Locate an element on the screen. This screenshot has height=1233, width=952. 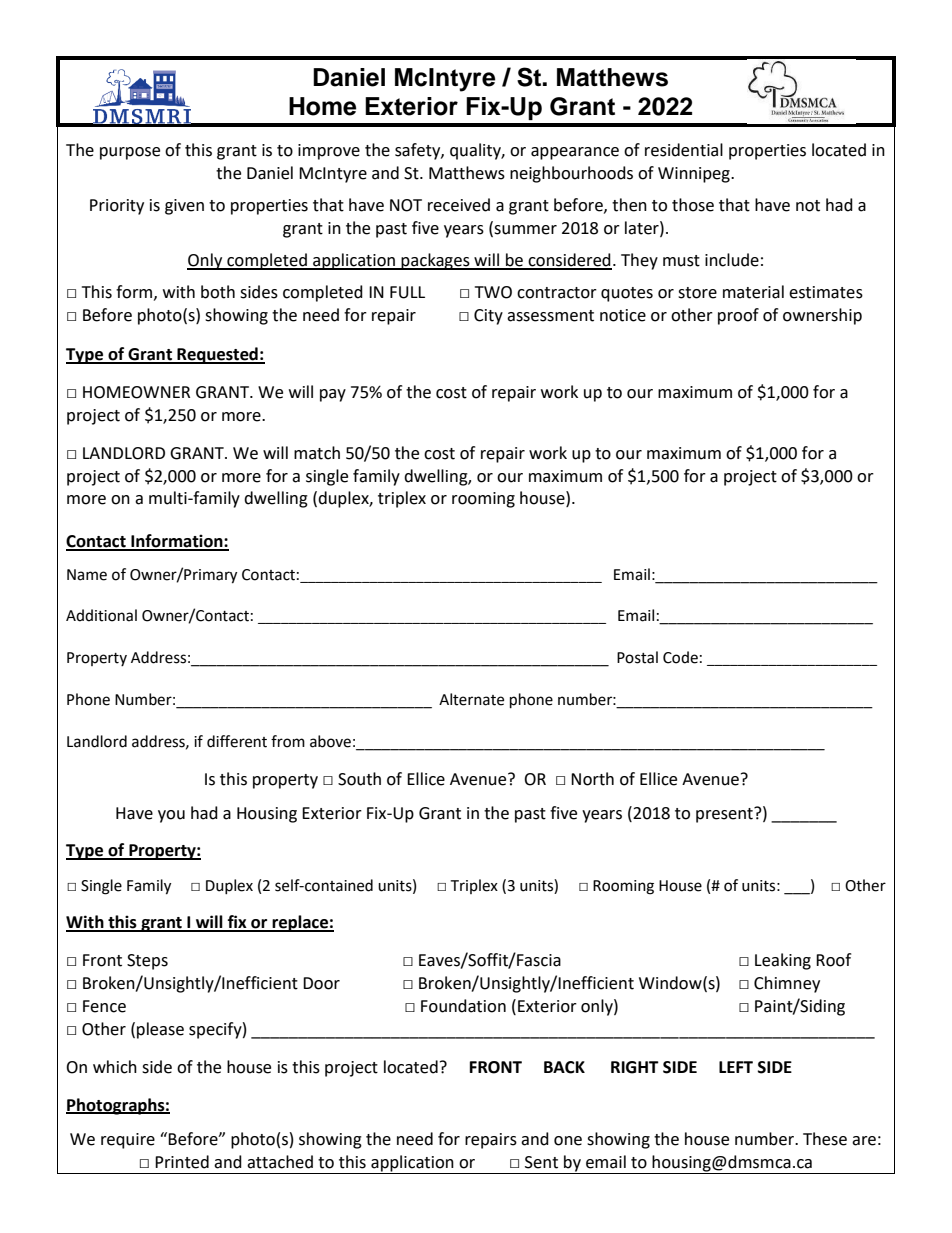
Code is located at coordinates (680, 657).
